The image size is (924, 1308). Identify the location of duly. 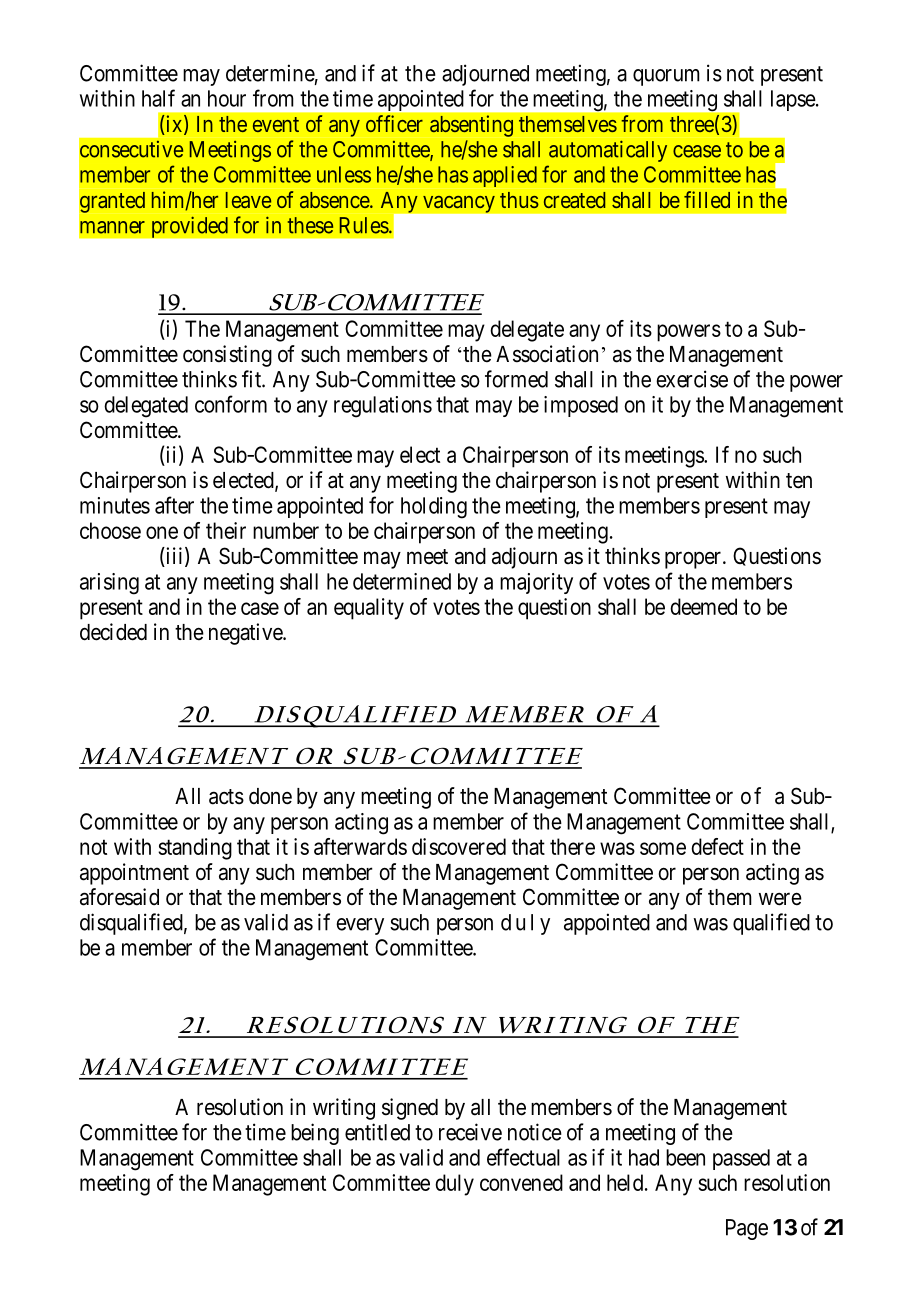
(454, 1185).
